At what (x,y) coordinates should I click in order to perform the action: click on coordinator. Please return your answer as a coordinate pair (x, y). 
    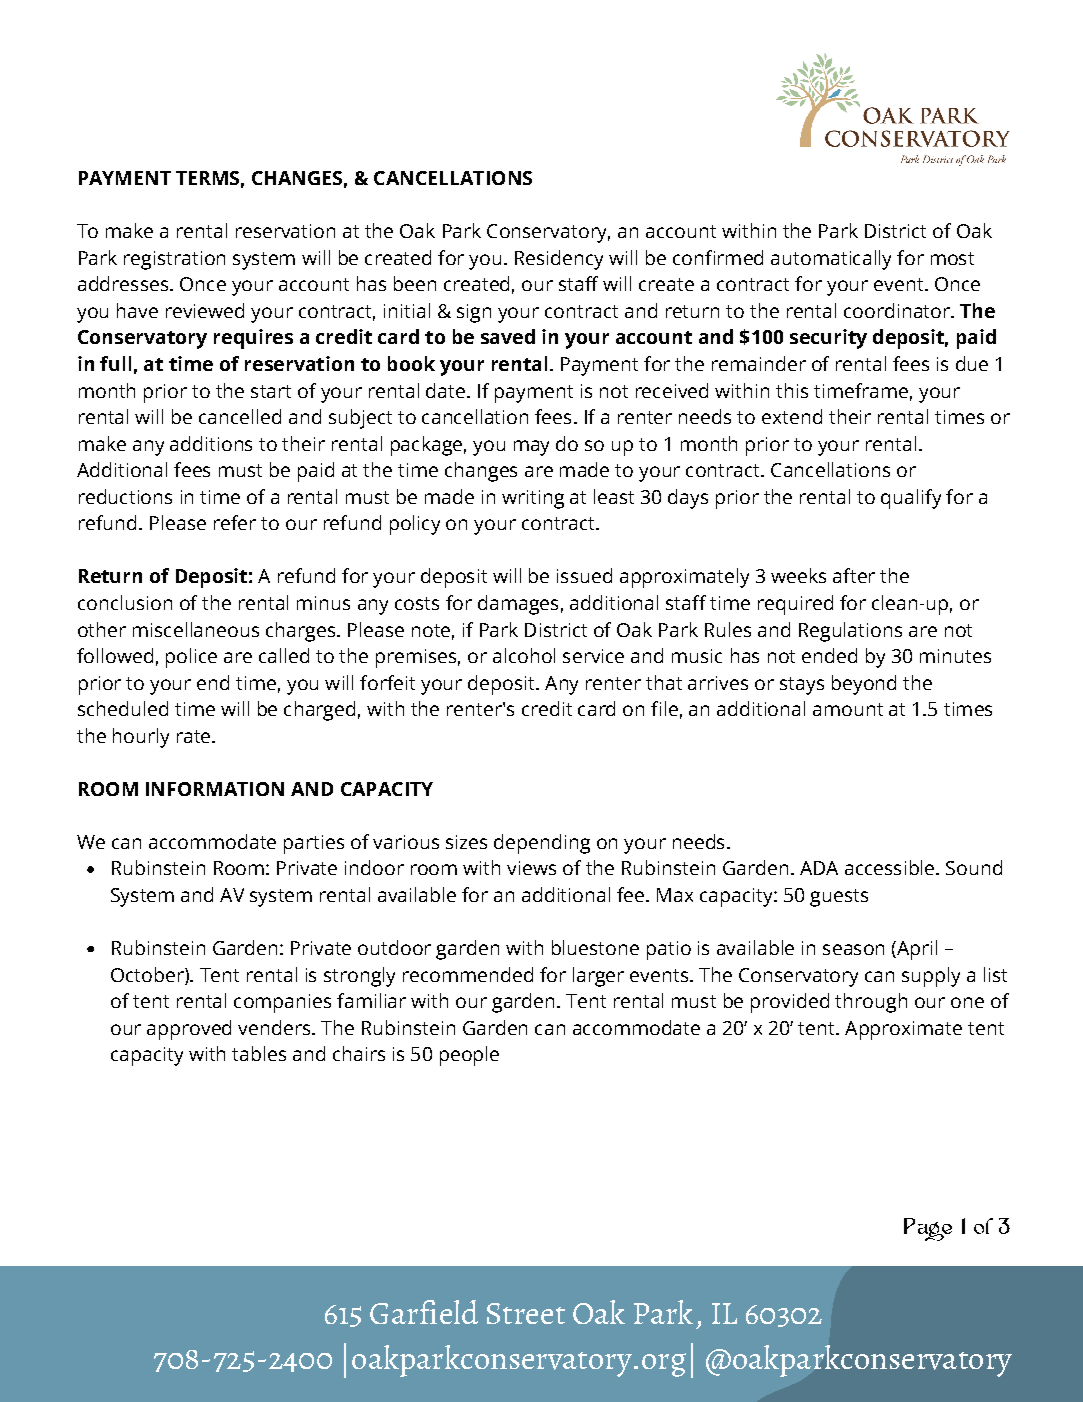
    Looking at the image, I should click on (898, 310).
